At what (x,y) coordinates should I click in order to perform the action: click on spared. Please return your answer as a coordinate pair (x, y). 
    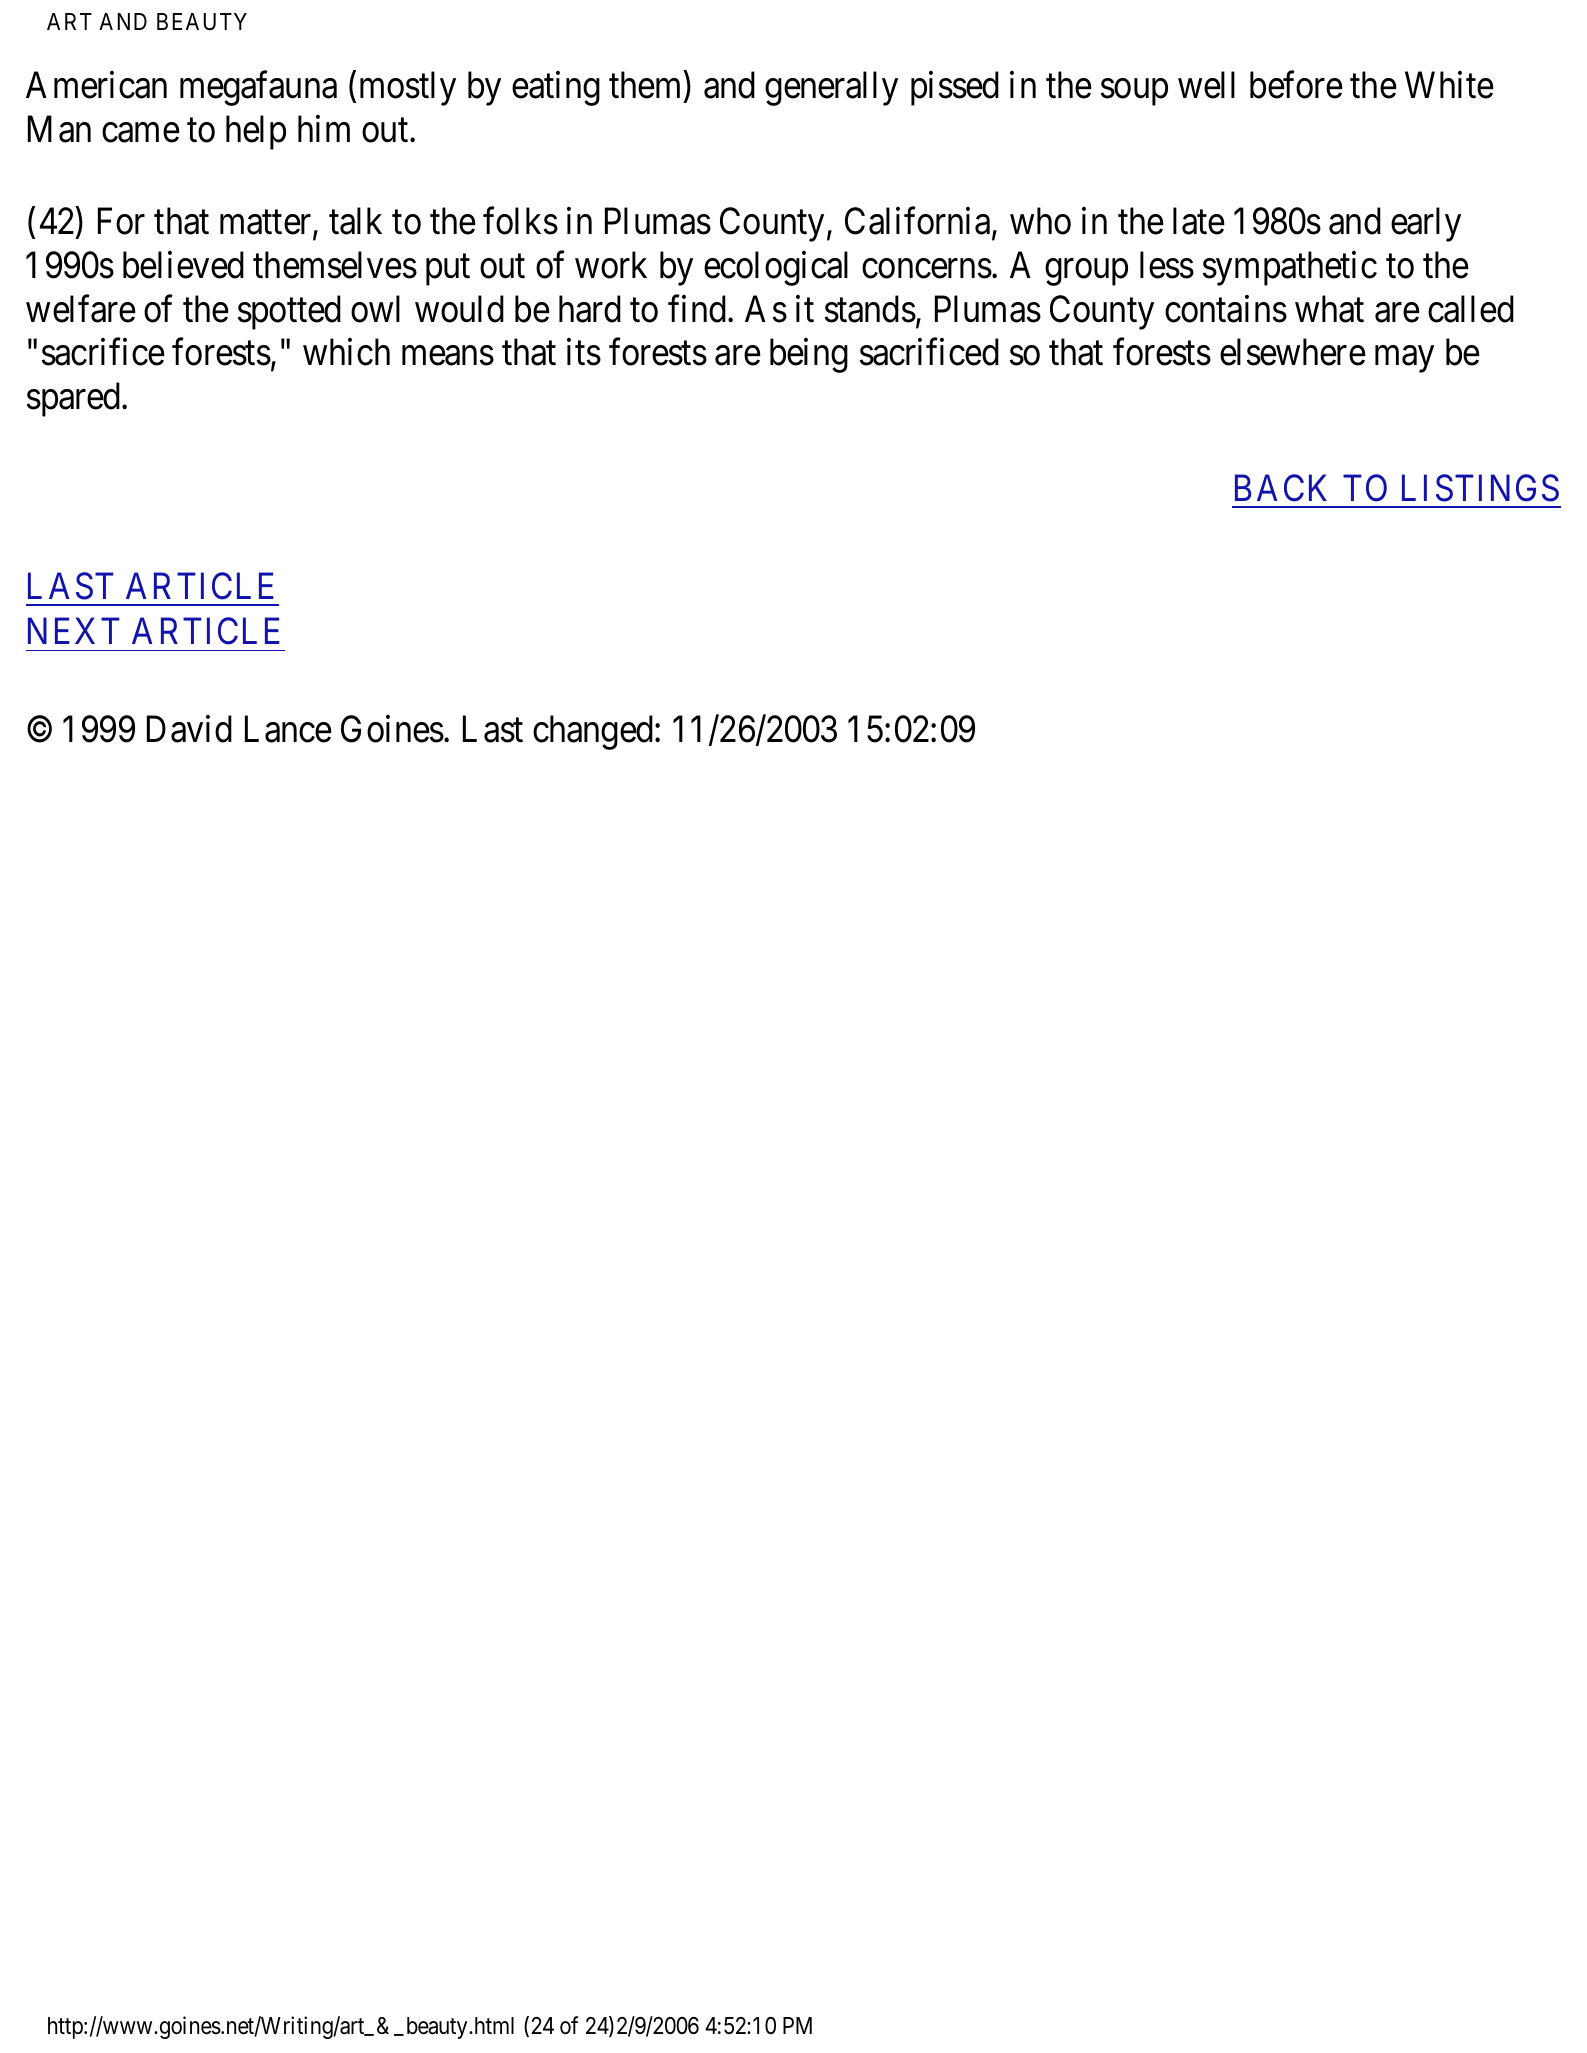
    Looking at the image, I should click on (75, 399).
